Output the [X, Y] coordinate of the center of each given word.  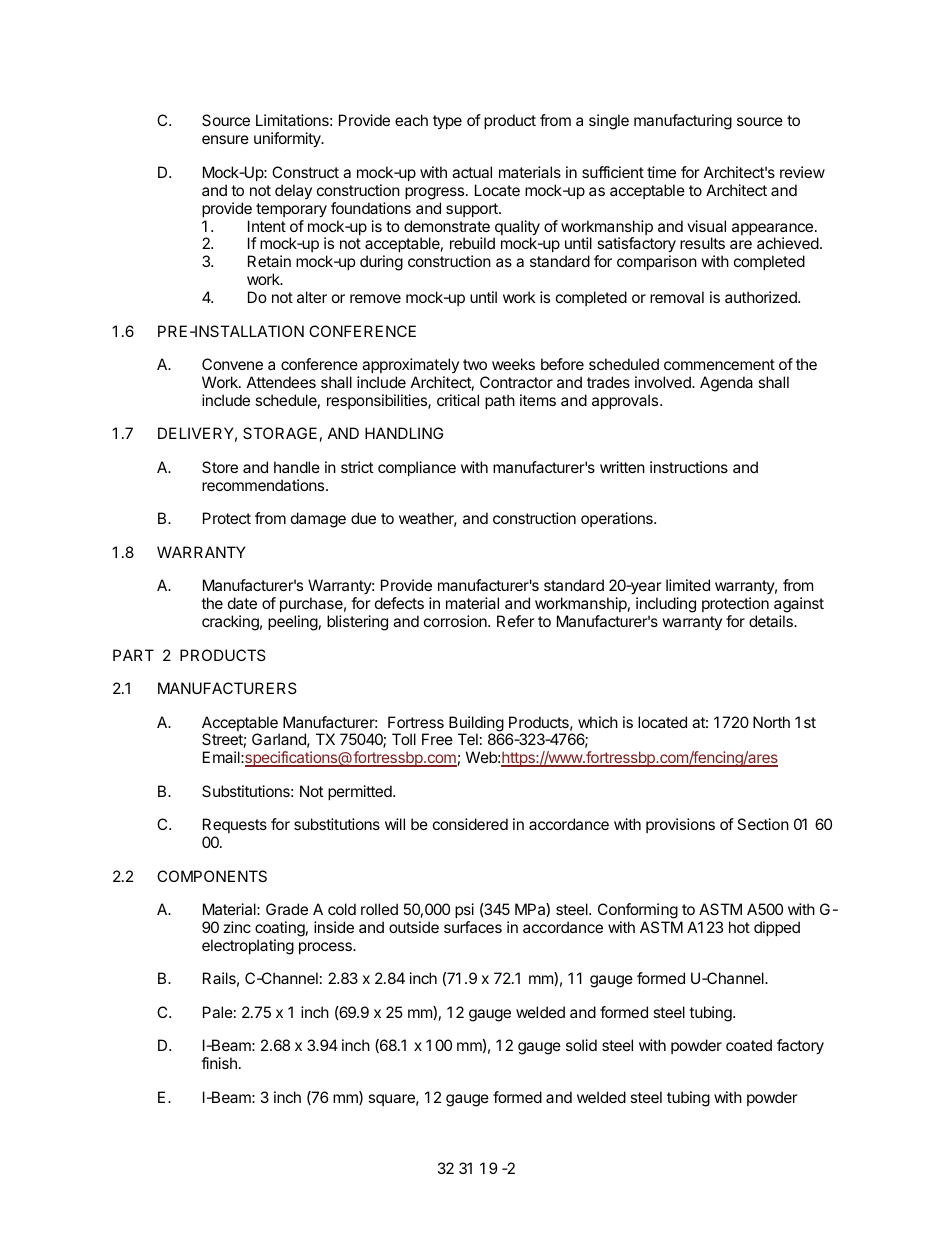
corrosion [456, 621]
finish [219, 1063]
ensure [225, 139]
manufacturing [683, 122]
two [475, 364]
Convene [232, 364]
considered [470, 824]
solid [581, 1045]
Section [763, 824]
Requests [235, 827]
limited [688, 585]
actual [472, 172]
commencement [719, 364]
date [242, 603]
